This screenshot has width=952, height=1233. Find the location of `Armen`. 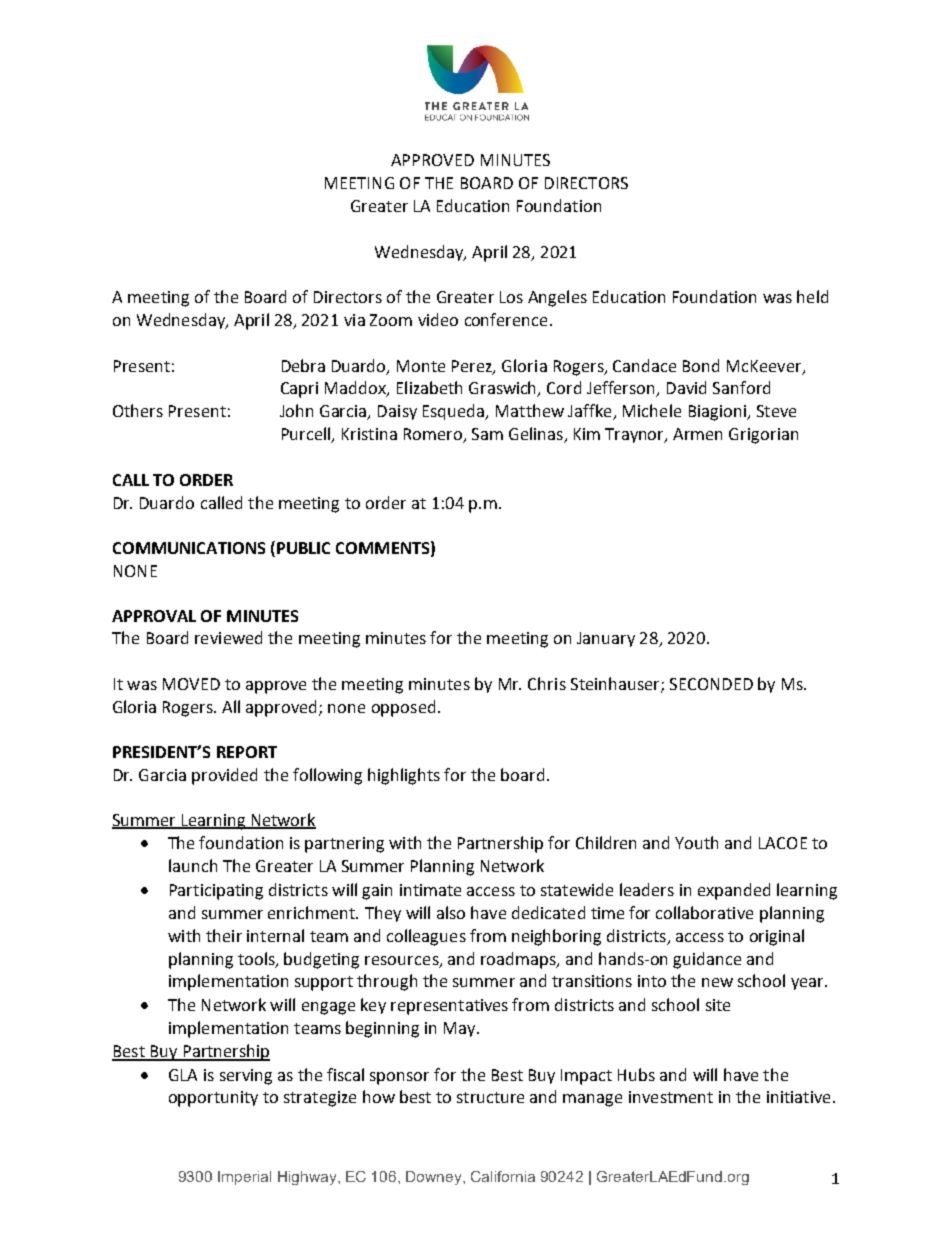

Armen is located at coordinates (697, 434).
